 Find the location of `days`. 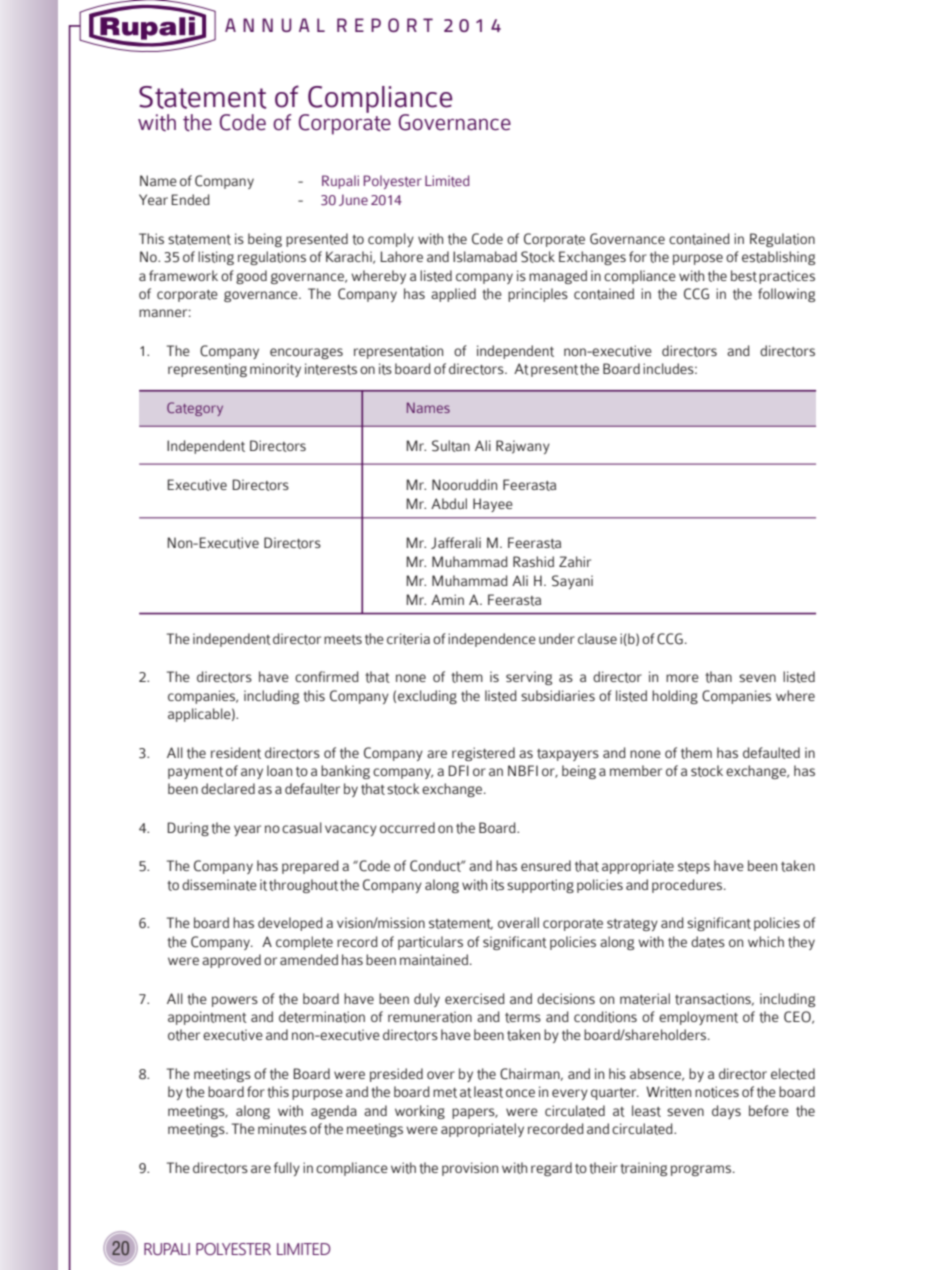

days is located at coordinates (726, 1112).
